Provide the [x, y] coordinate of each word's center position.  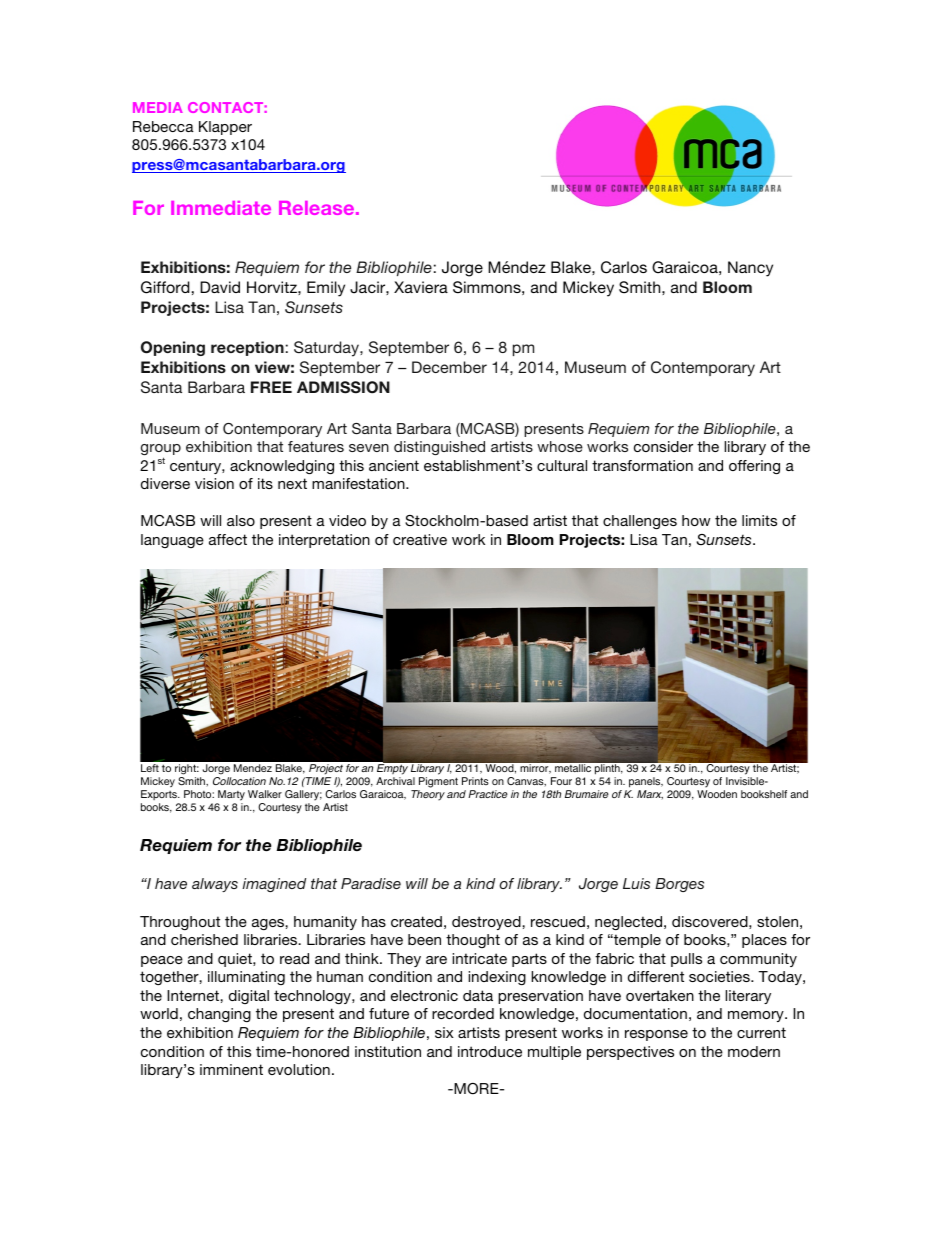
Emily [326, 289]
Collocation [239, 781]
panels [646, 782]
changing [219, 1015]
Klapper [225, 128]
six [444, 1032]
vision [214, 483]
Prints [475, 781]
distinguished [439, 448]
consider [663, 446]
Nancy [750, 269]
